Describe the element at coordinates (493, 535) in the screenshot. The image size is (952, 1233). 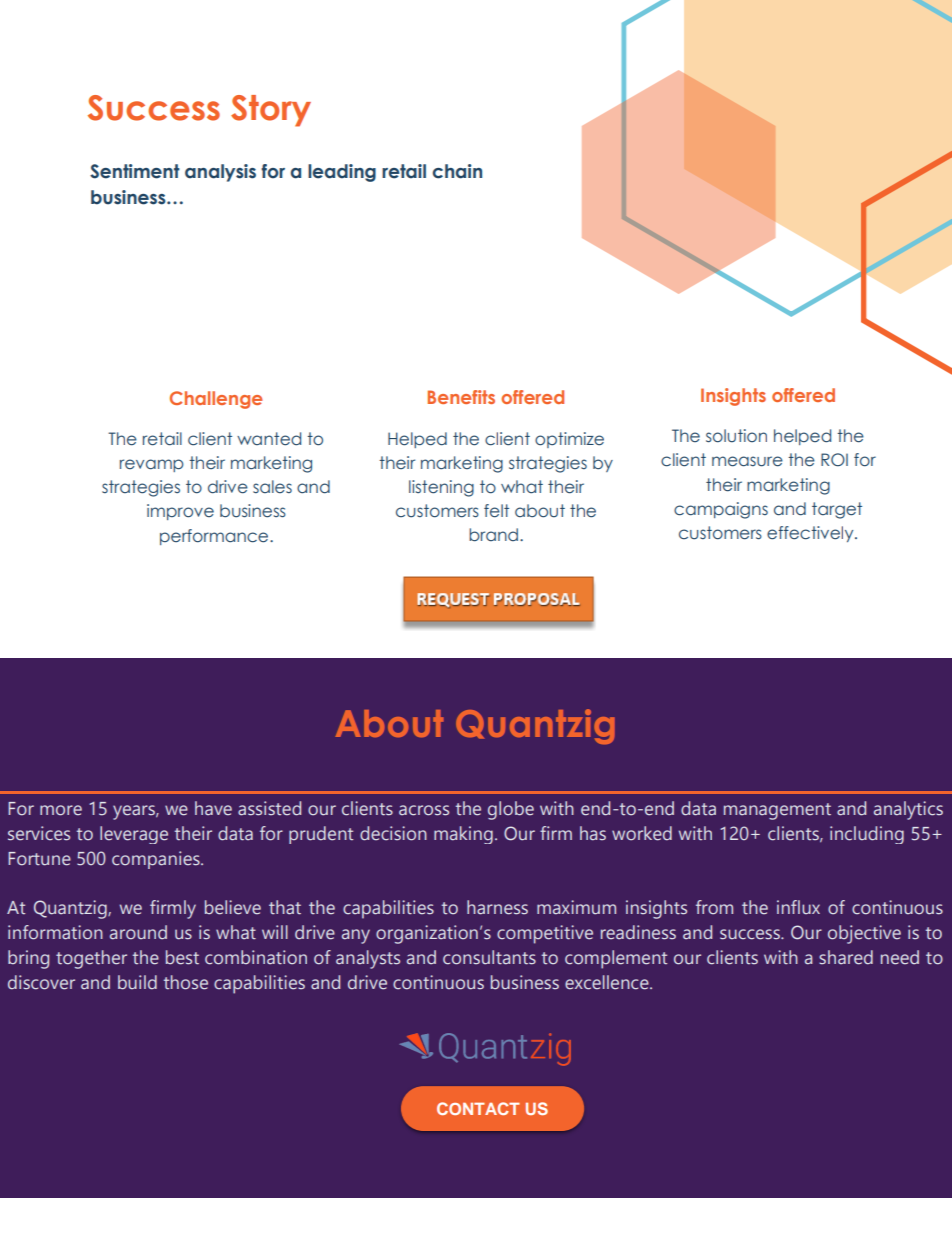
I see `brand` at that location.
